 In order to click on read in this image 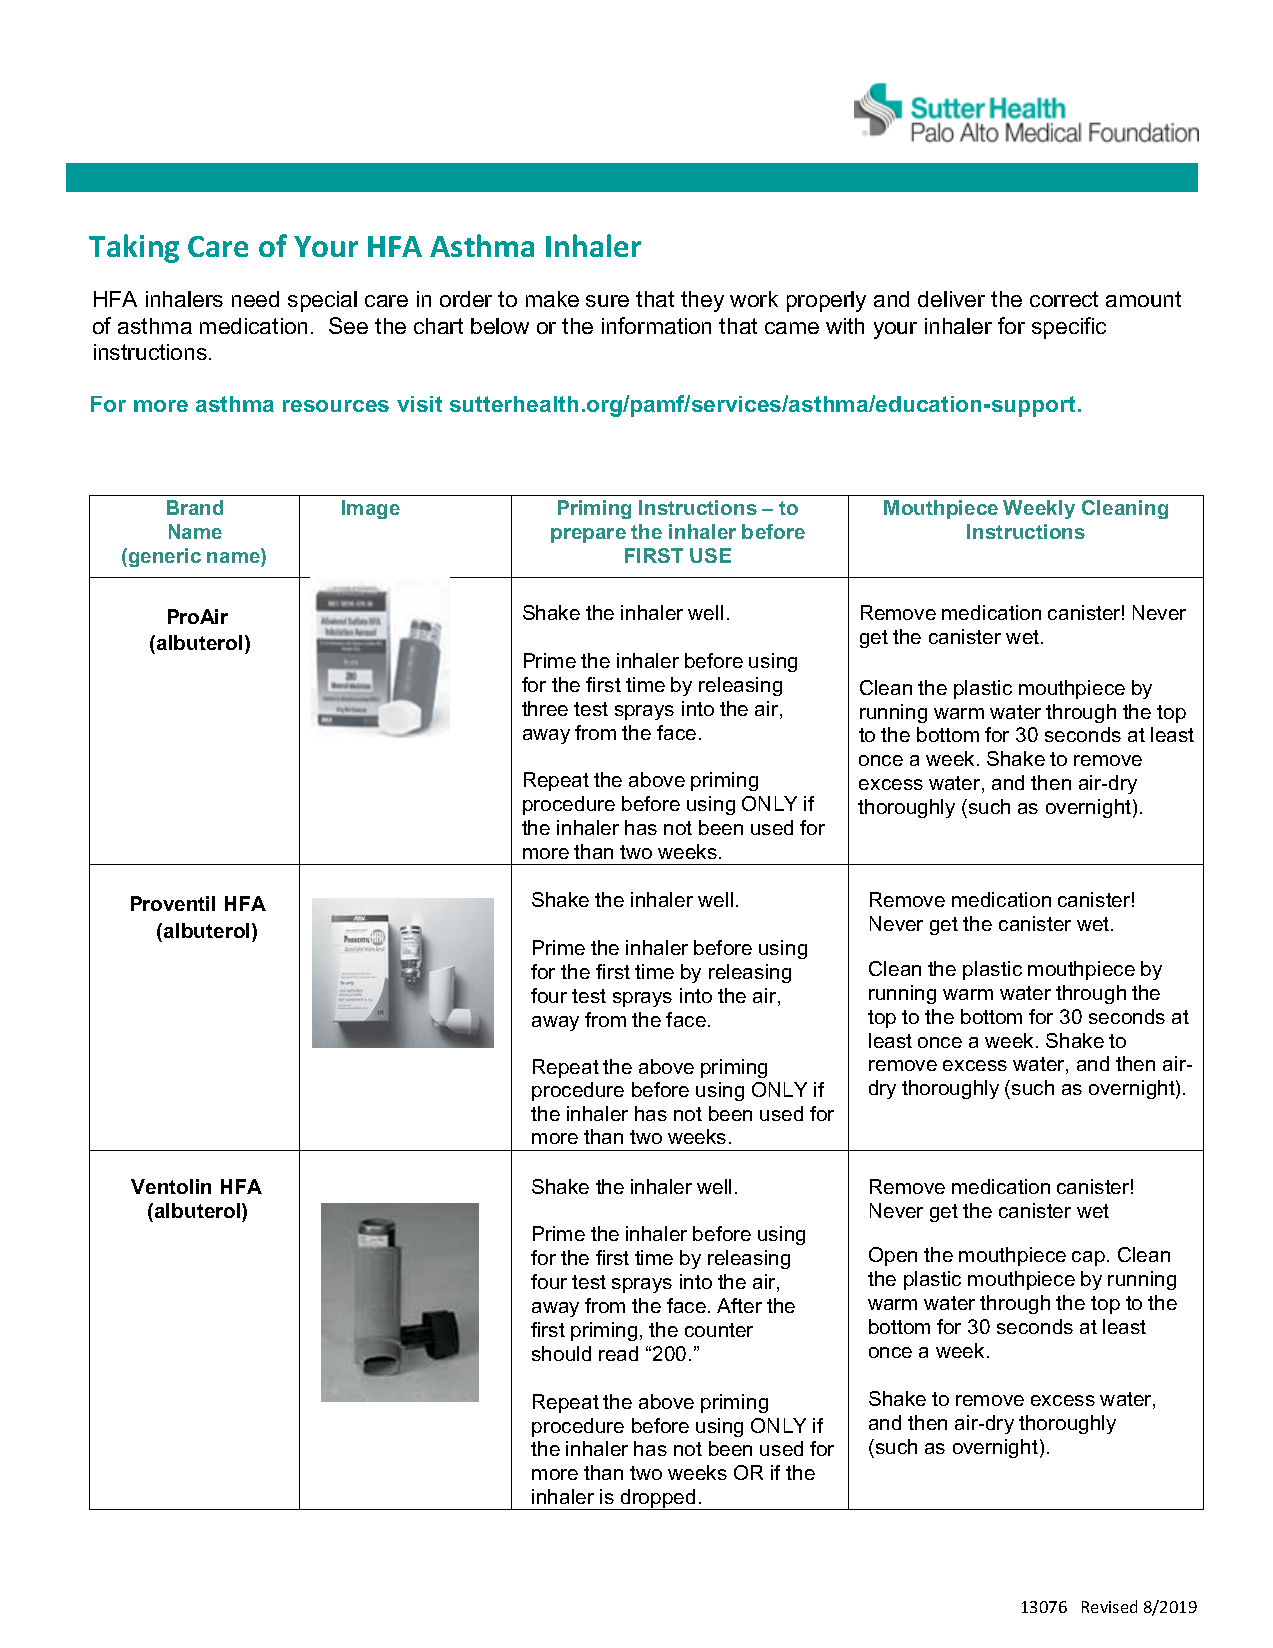, I will do `click(618, 1353)`.
